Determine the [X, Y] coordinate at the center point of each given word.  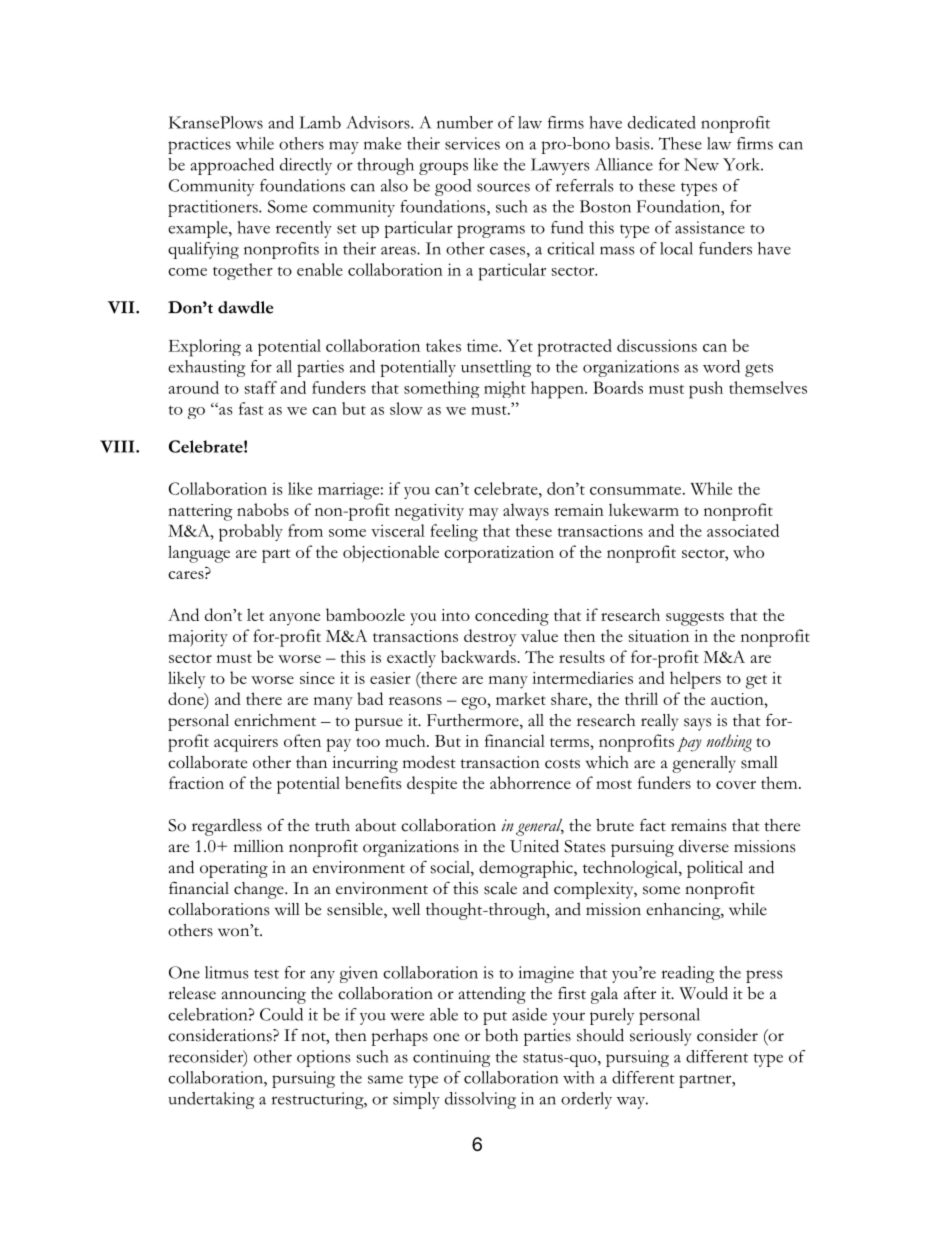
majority [198, 638]
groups [443, 168]
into [455, 615]
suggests [695, 619]
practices [199, 145]
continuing [451, 1058]
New [701, 164]
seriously [660, 1037]
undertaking [211, 1100]
